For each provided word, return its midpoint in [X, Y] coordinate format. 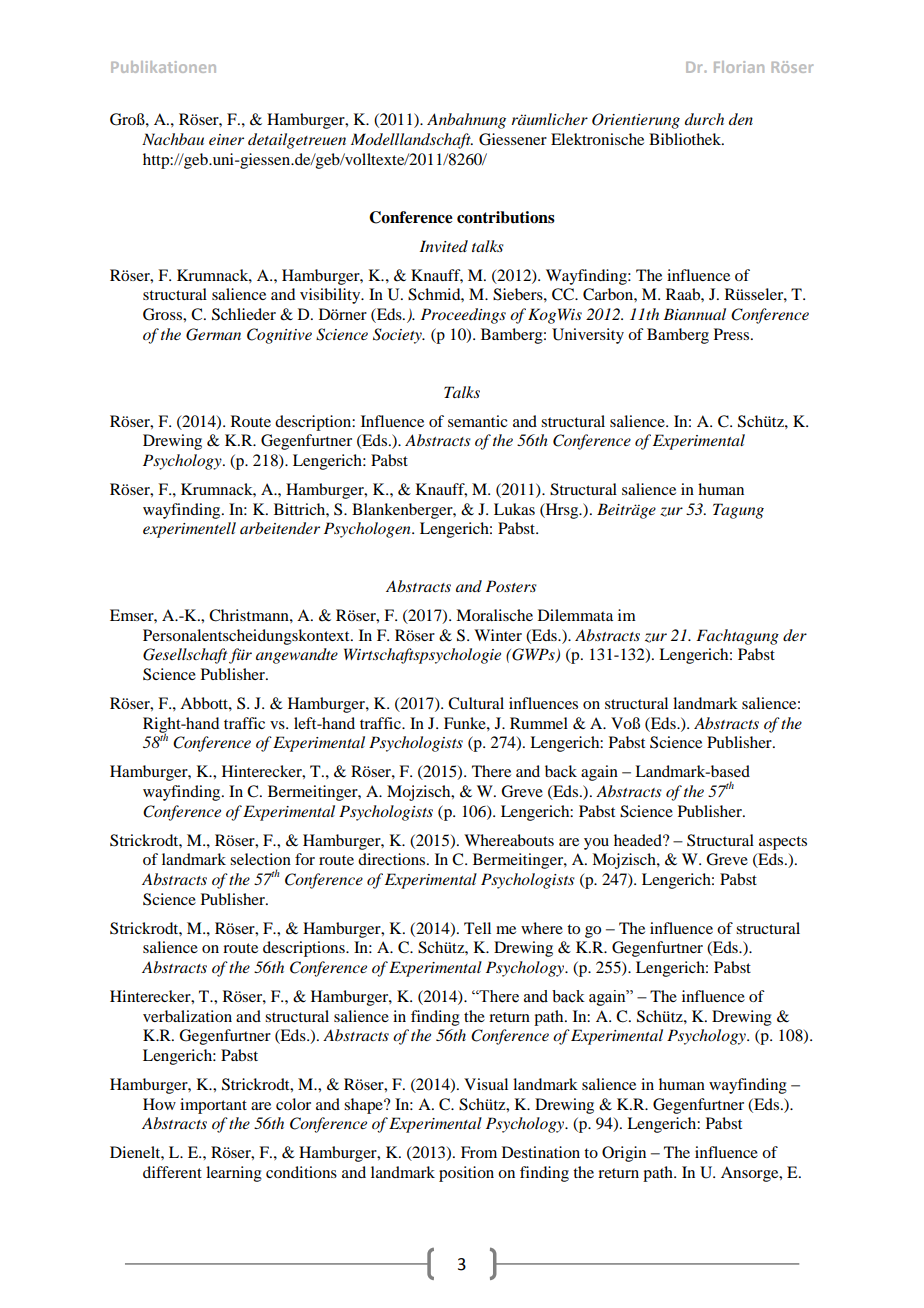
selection [260, 859]
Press [733, 334]
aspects [783, 843]
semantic [477, 421]
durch [704, 119]
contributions [506, 217]
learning [234, 1174]
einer [226, 139]
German [213, 334]
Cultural [476, 703]
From [479, 1152]
